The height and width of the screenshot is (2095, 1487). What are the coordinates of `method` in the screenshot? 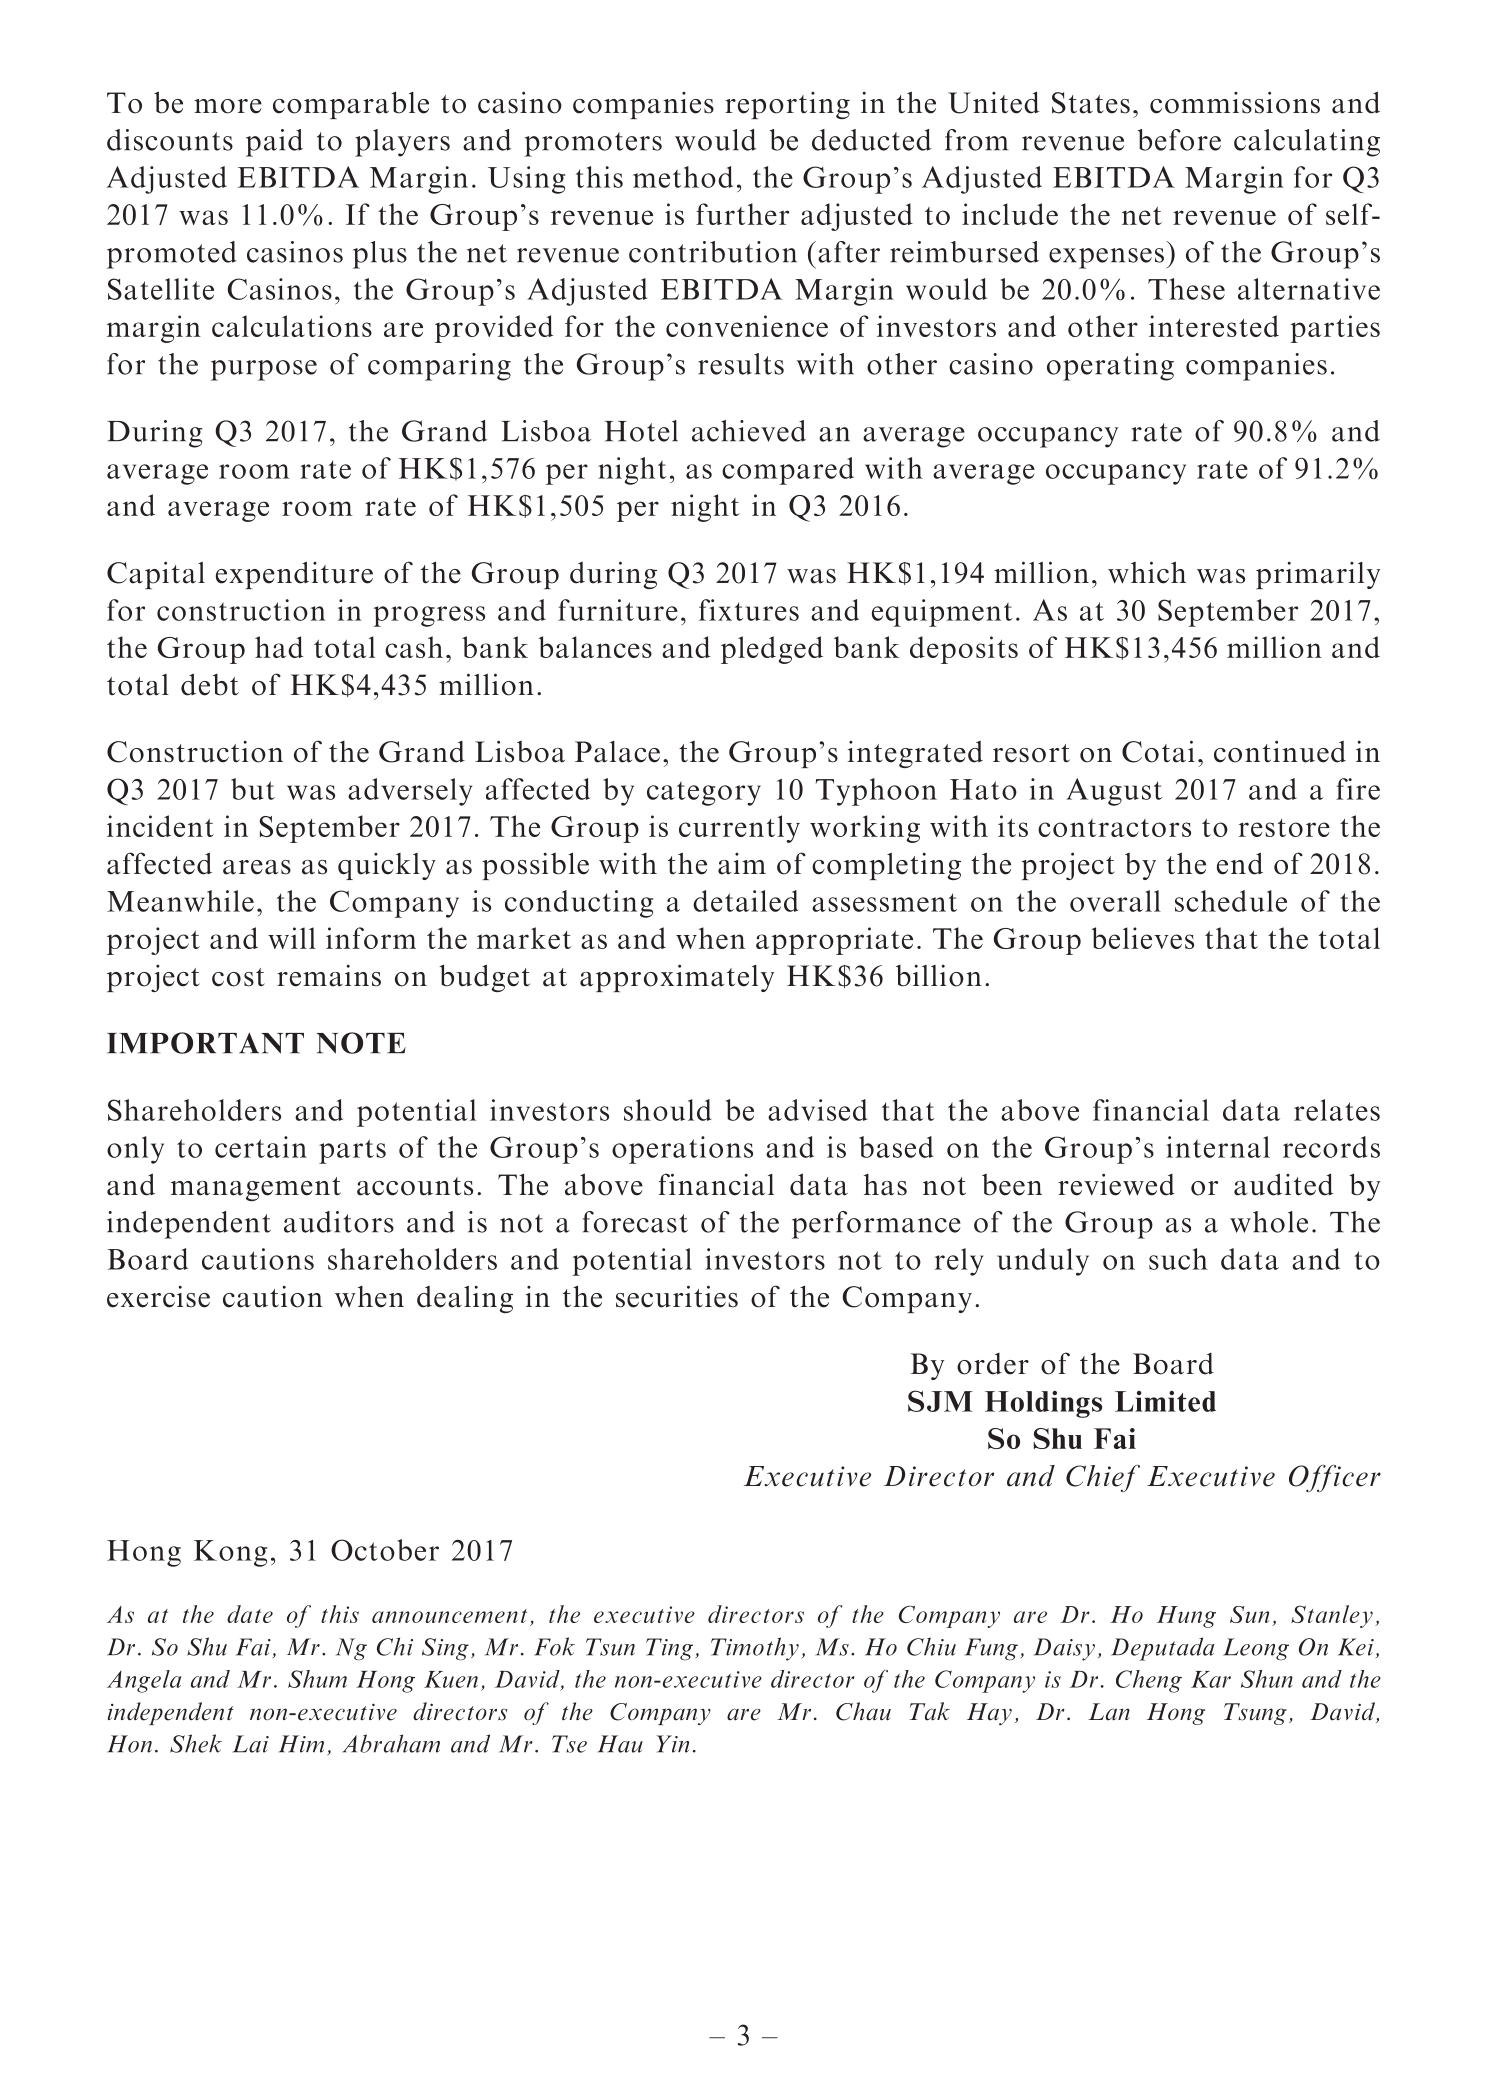 It's located at (683, 177).
